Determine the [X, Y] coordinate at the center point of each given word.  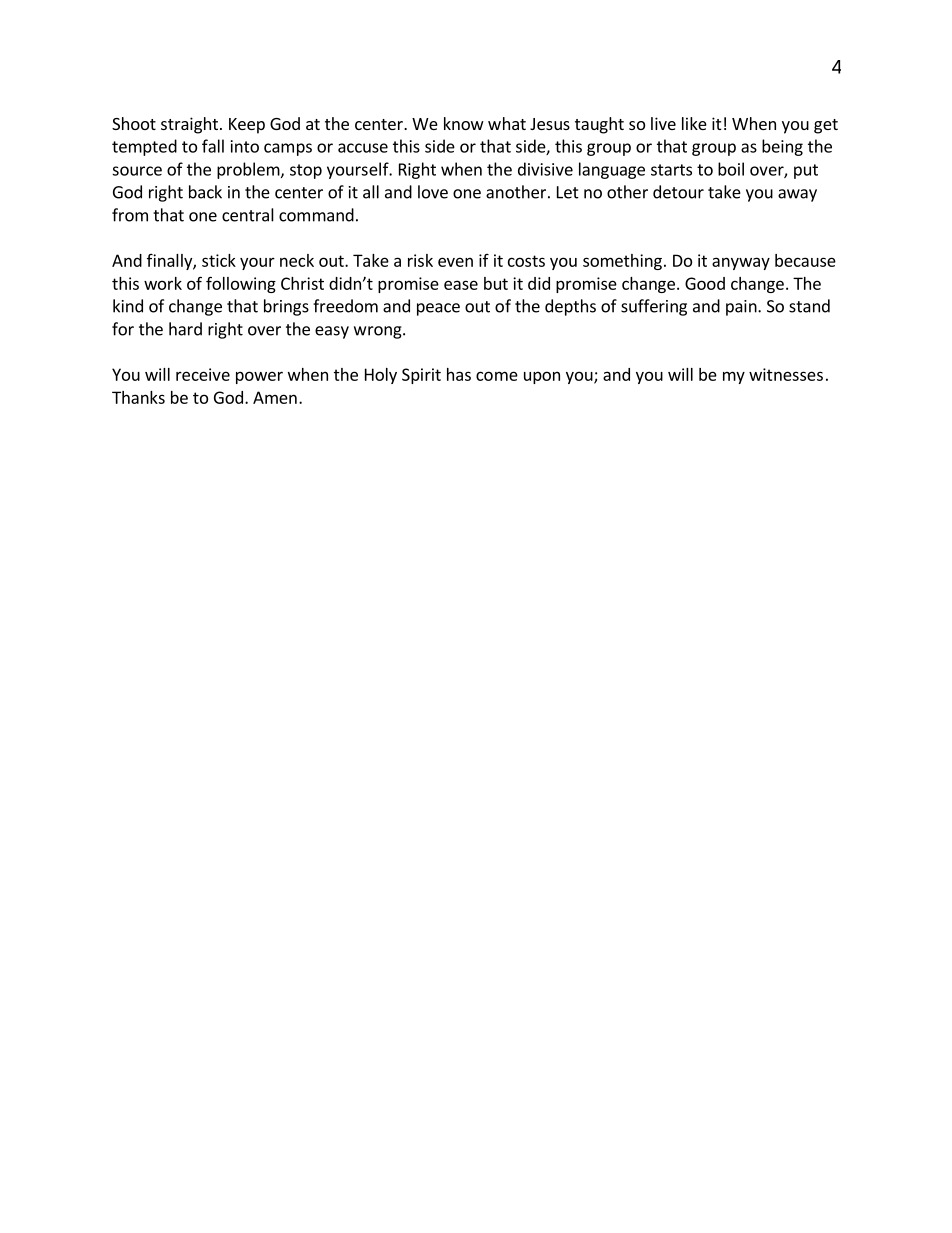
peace [438, 309]
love [433, 192]
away [797, 195]
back [205, 192]
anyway [741, 263]
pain [742, 308]
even [455, 262]
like [694, 123]
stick [219, 260]
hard [185, 329]
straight [189, 125]
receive [203, 374]
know [464, 123]
